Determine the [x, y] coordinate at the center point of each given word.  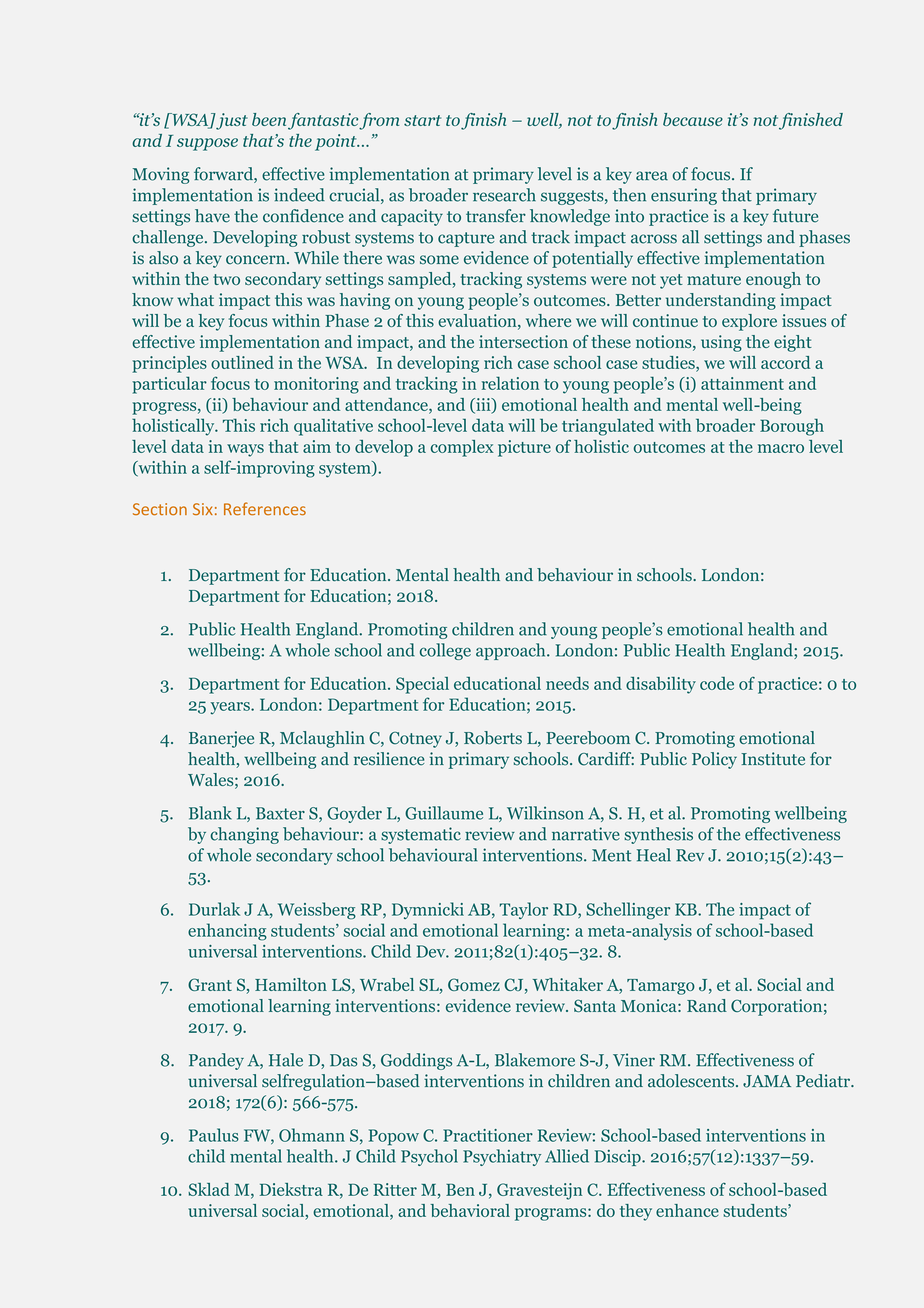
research [504, 195]
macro [781, 448]
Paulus [214, 1135]
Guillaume [444, 813]
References [265, 509]
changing [245, 835]
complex [462, 448]
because [693, 119]
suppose [207, 144]
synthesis [658, 835]
